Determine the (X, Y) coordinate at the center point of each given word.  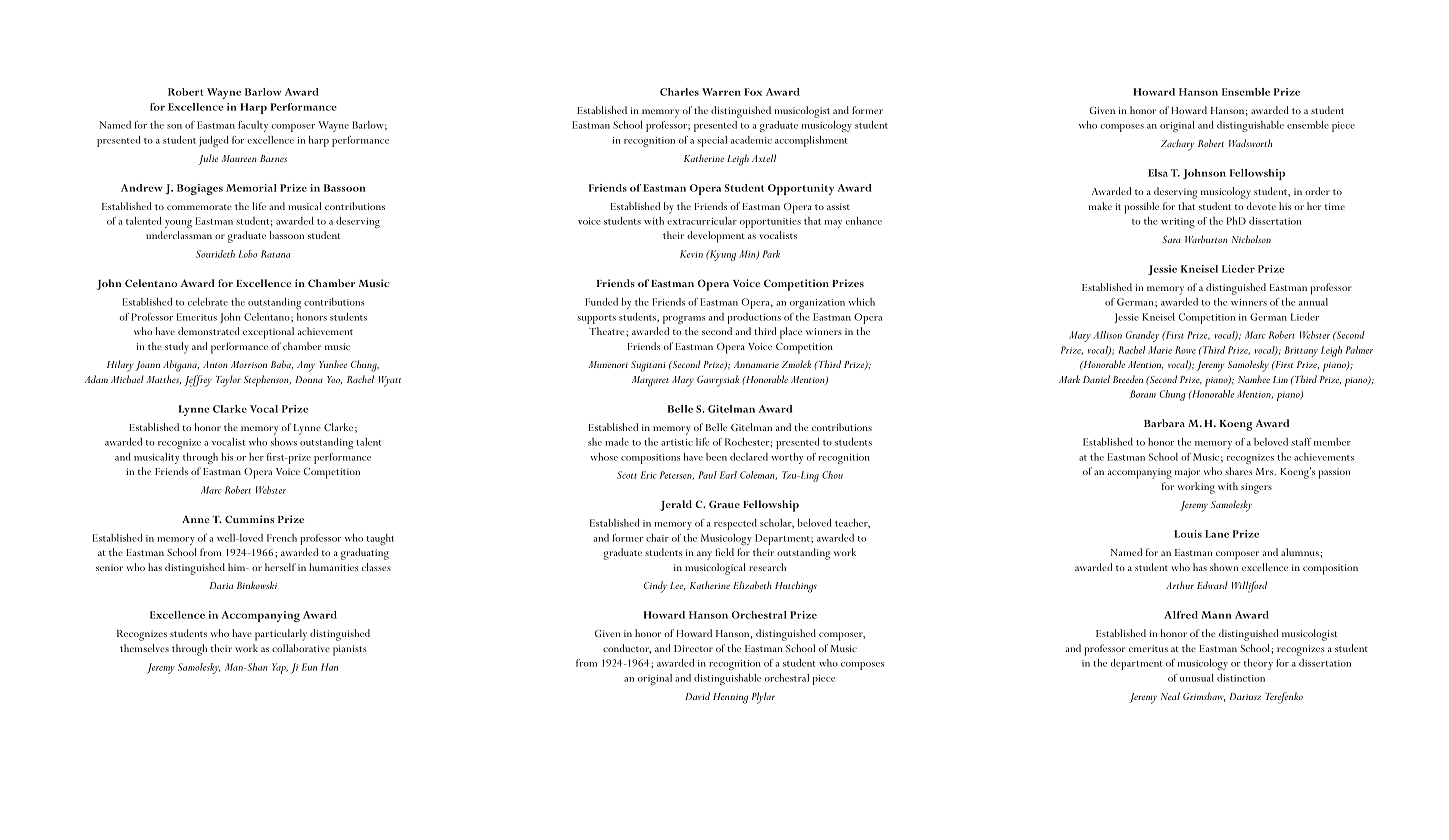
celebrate (208, 302)
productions (754, 318)
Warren (721, 92)
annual (1313, 302)
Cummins (249, 519)
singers (1256, 488)
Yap (280, 668)
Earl (728, 475)
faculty (253, 126)
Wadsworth (1250, 143)
